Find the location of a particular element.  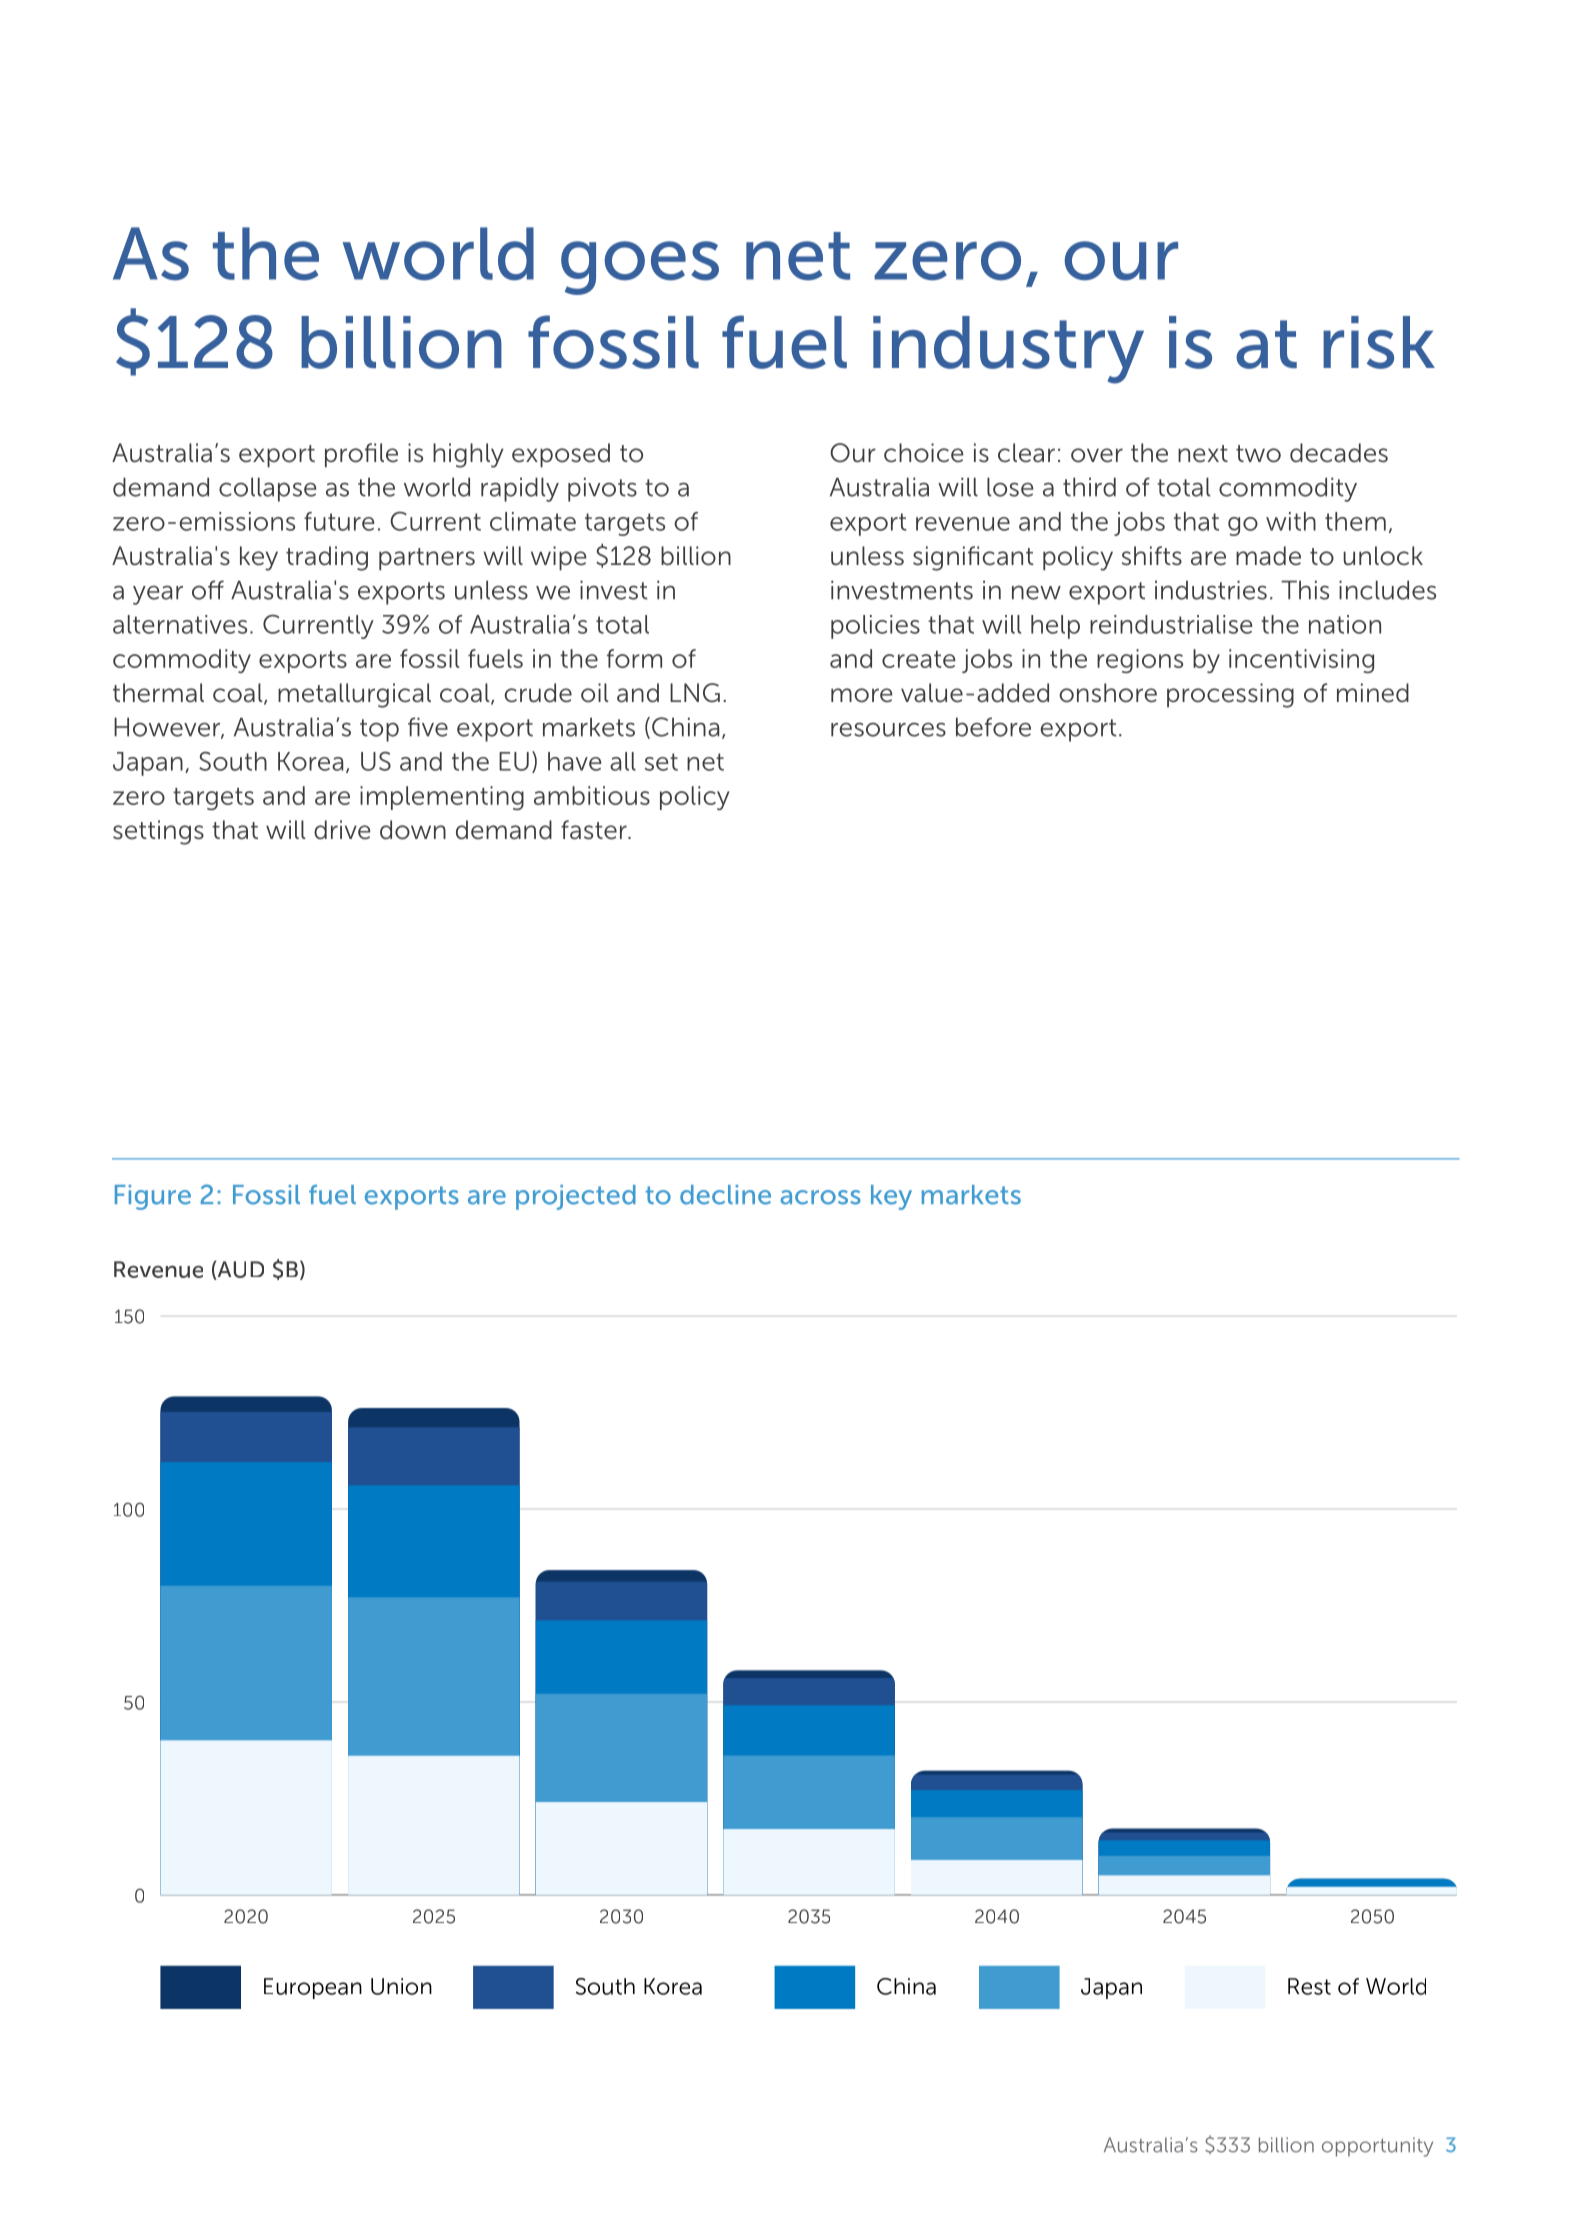

profile is located at coordinates (361, 455).
